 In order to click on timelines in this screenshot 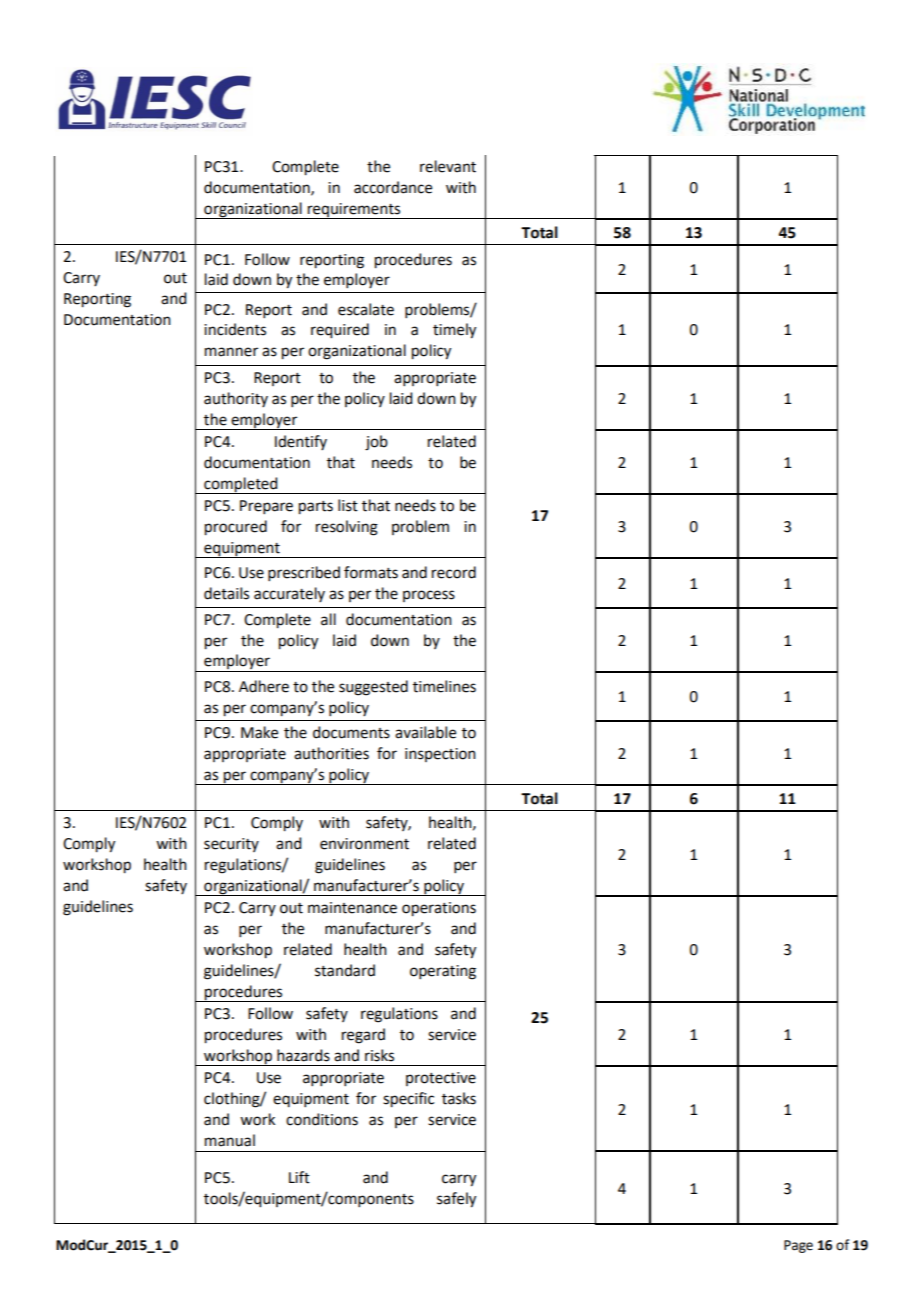, I will do `click(444, 686)`.
